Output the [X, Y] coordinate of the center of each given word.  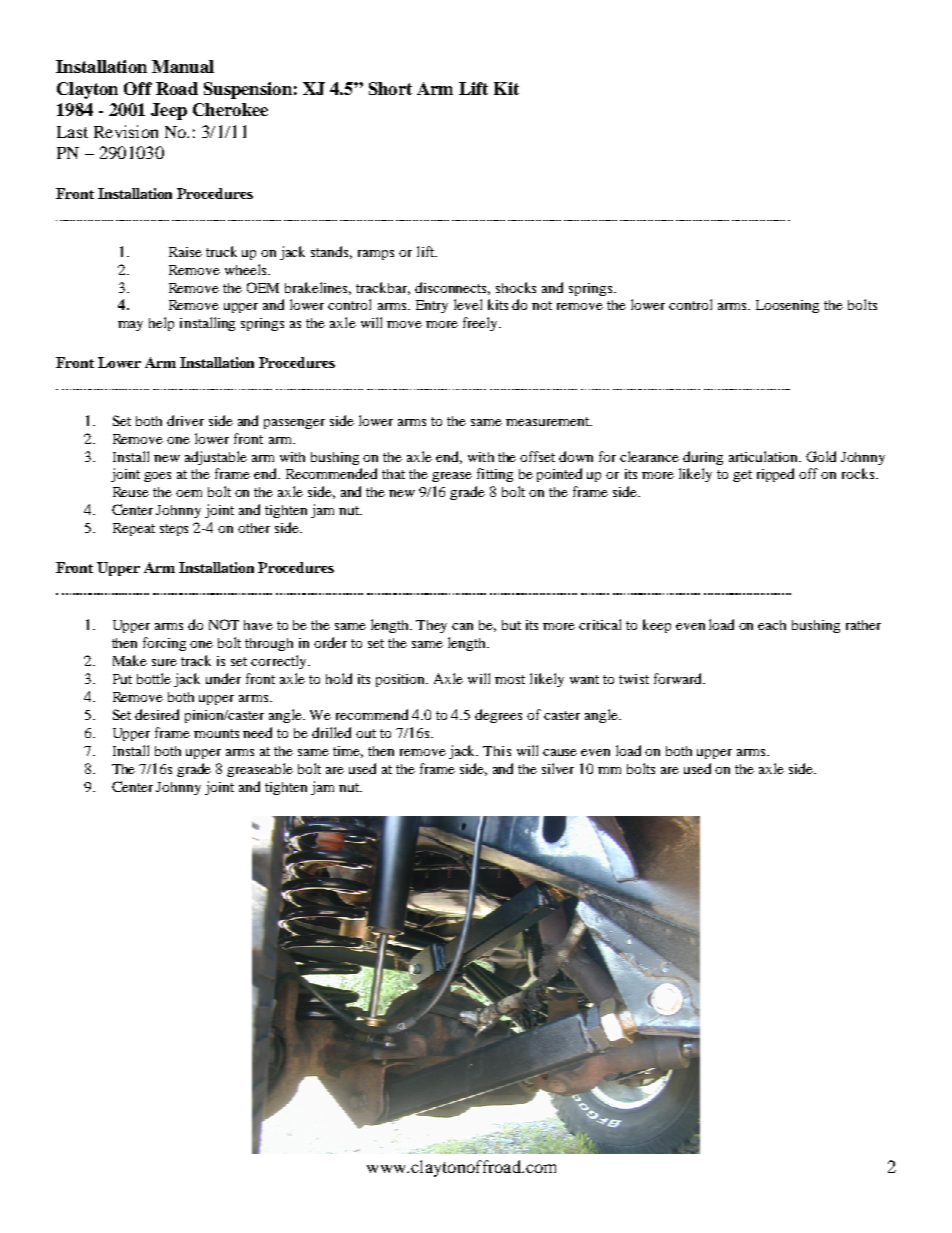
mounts [216, 733]
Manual [183, 66]
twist [634, 679]
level [468, 304]
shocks [516, 287]
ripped [775, 475]
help [161, 324]
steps [174, 530]
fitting [495, 475]
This [497, 751]
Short [390, 88]
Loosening [787, 306]
